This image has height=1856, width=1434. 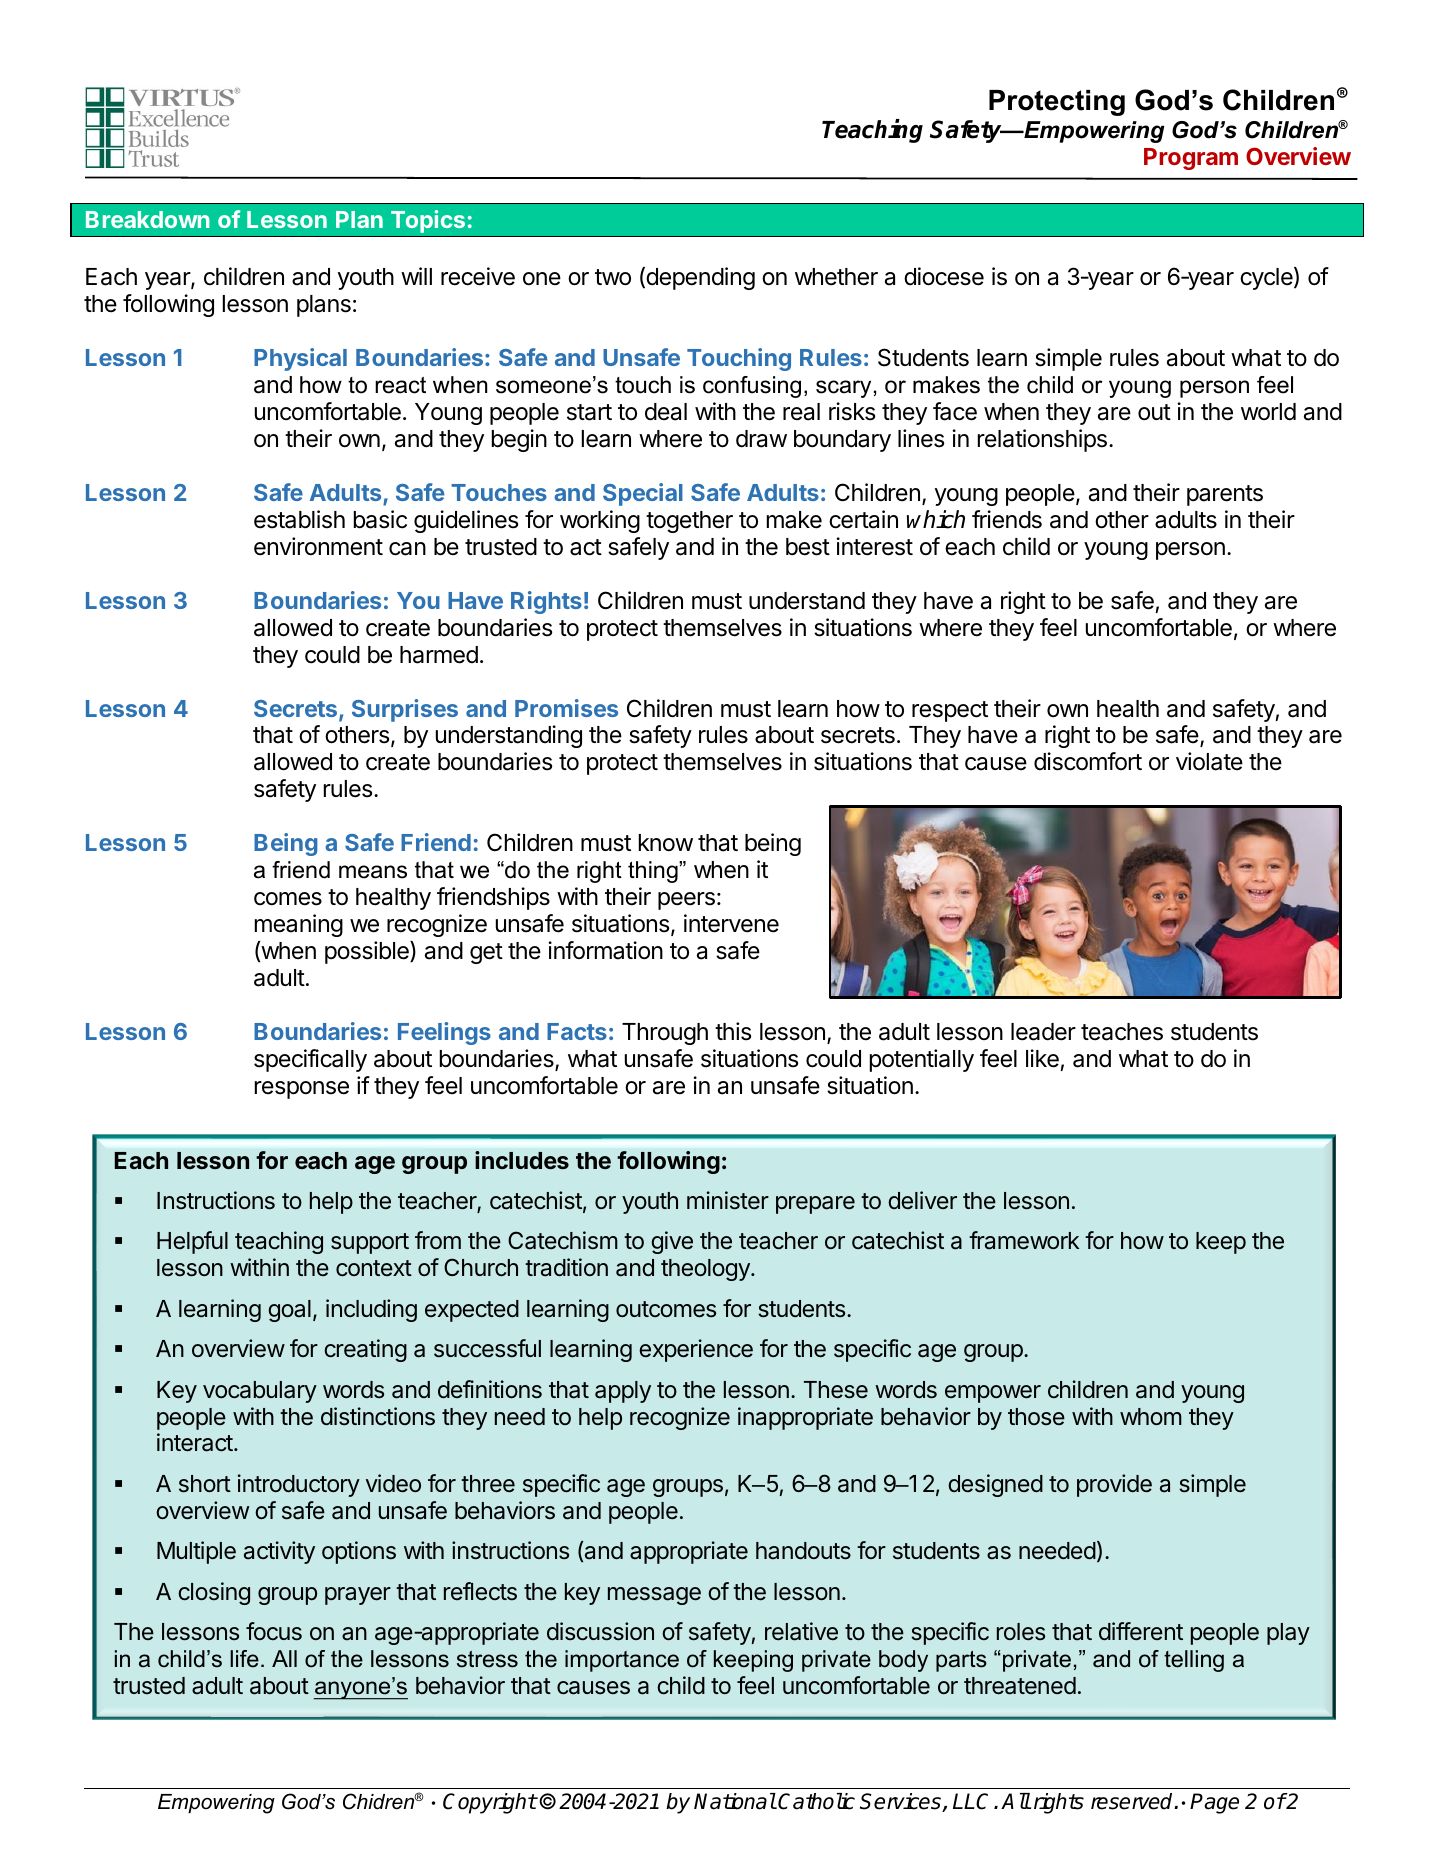 What do you see at coordinates (735, 1801) in the image?
I see `National` at bounding box center [735, 1801].
